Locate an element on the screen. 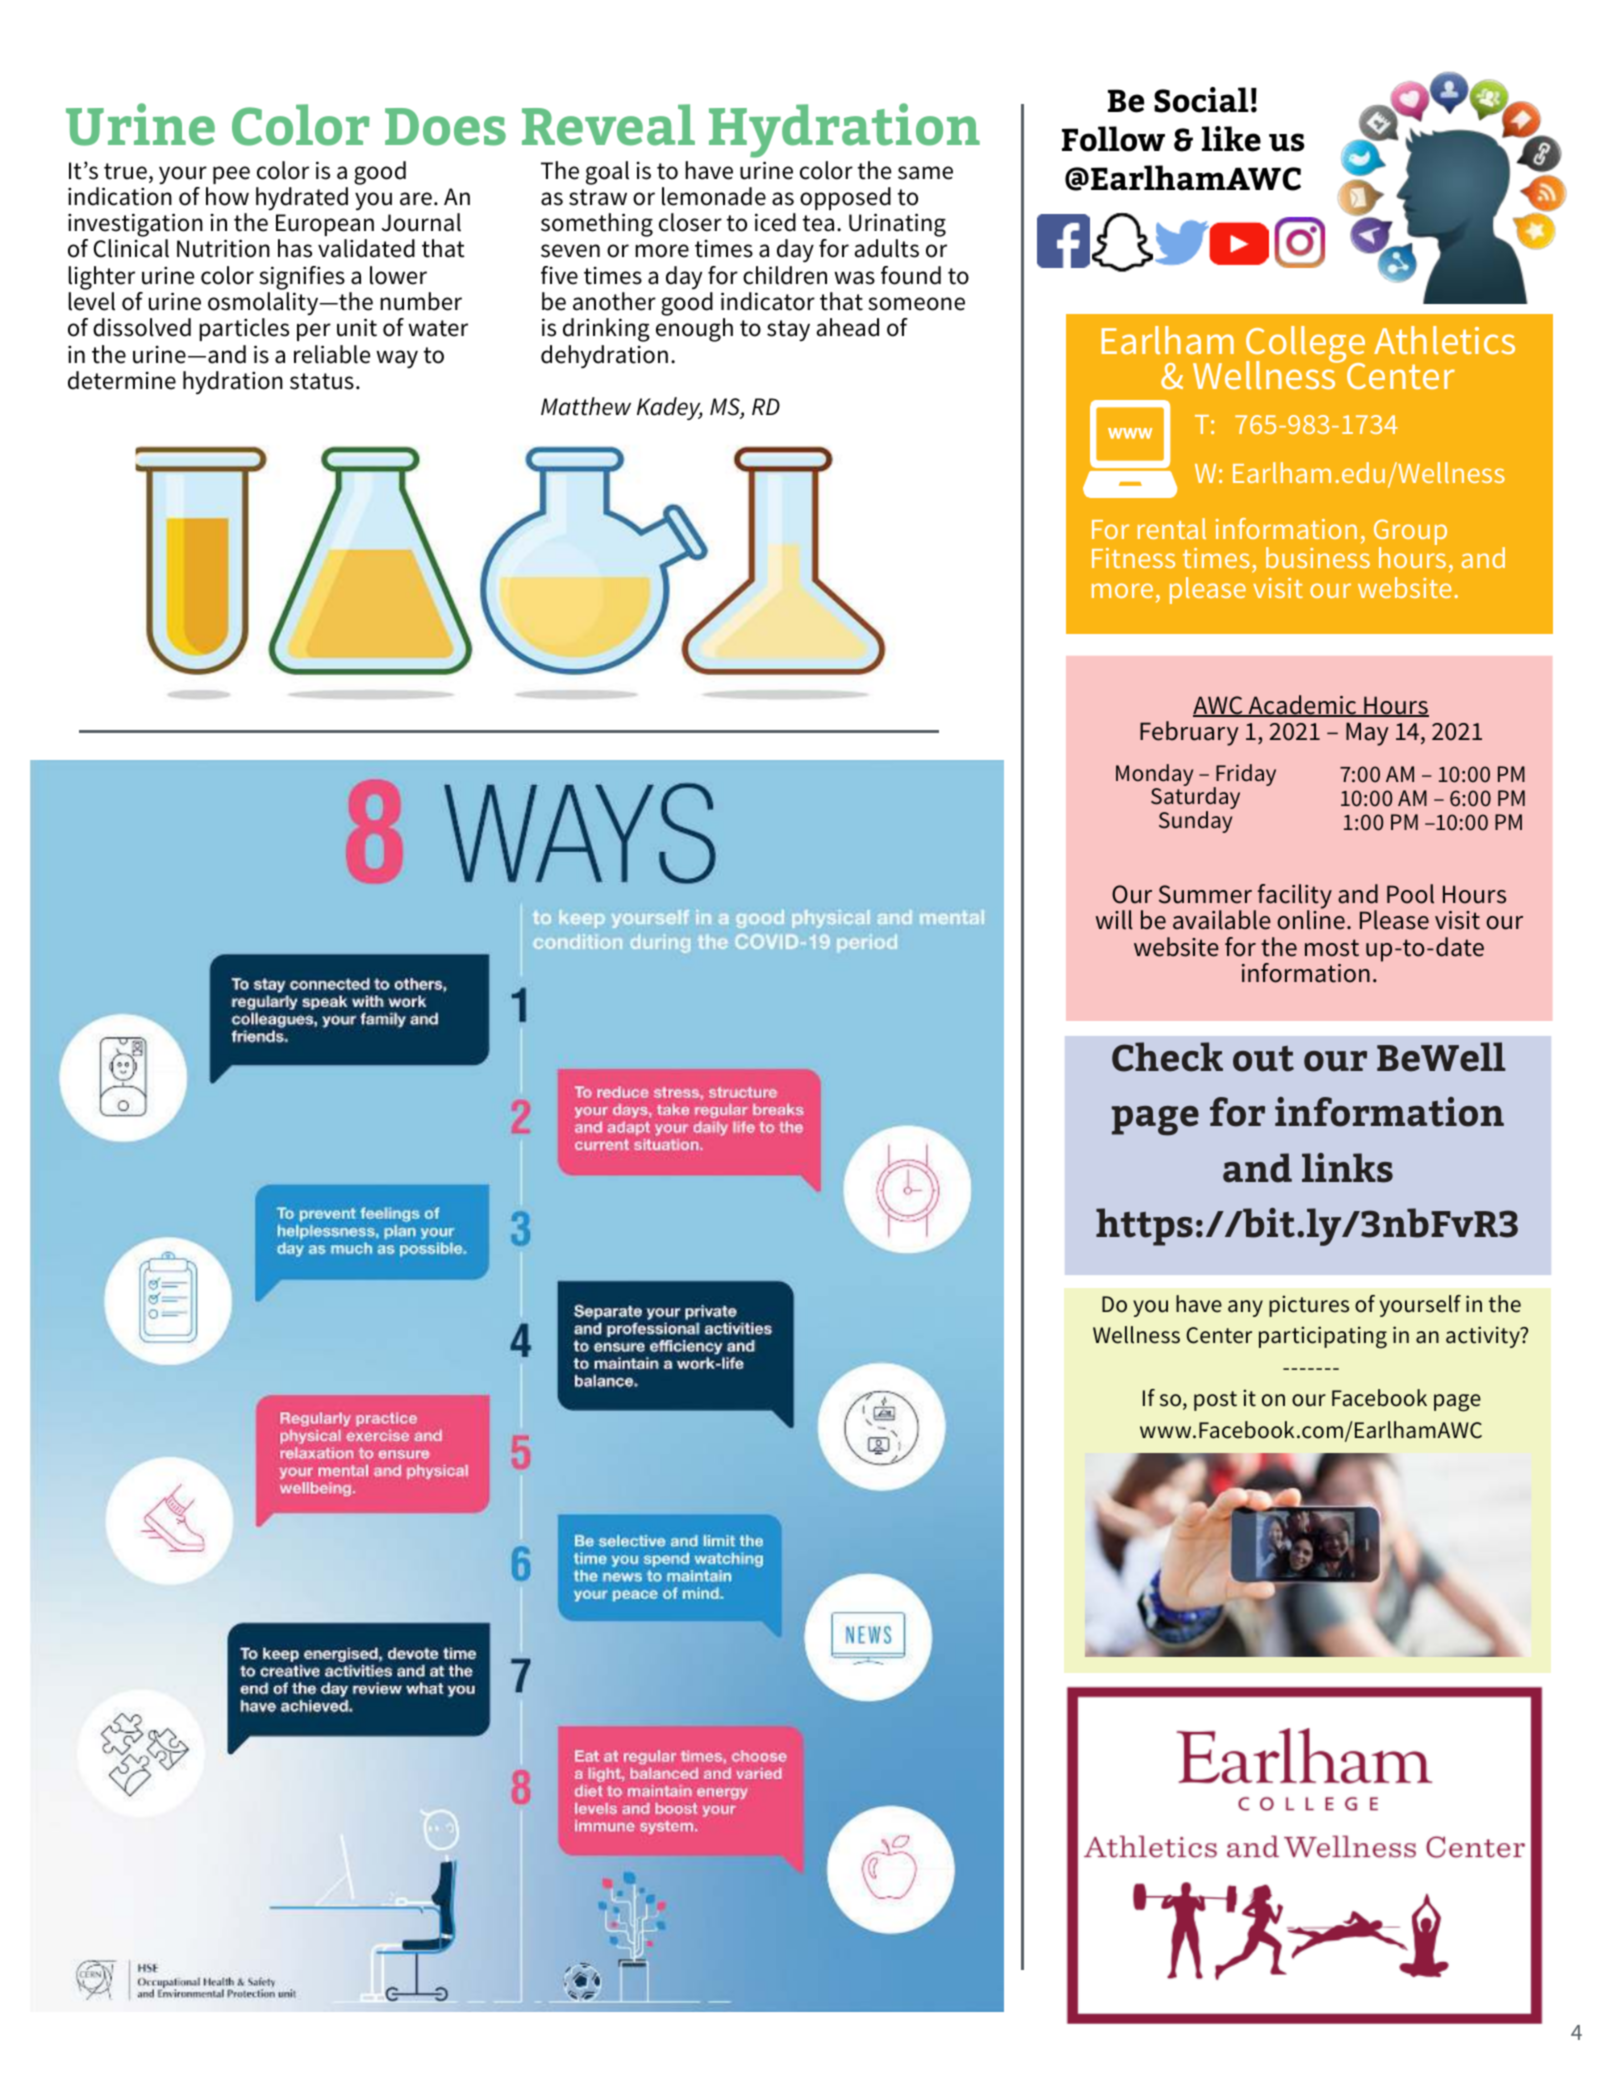 This screenshot has height=2082, width=1609. post is located at coordinates (1215, 1401).
